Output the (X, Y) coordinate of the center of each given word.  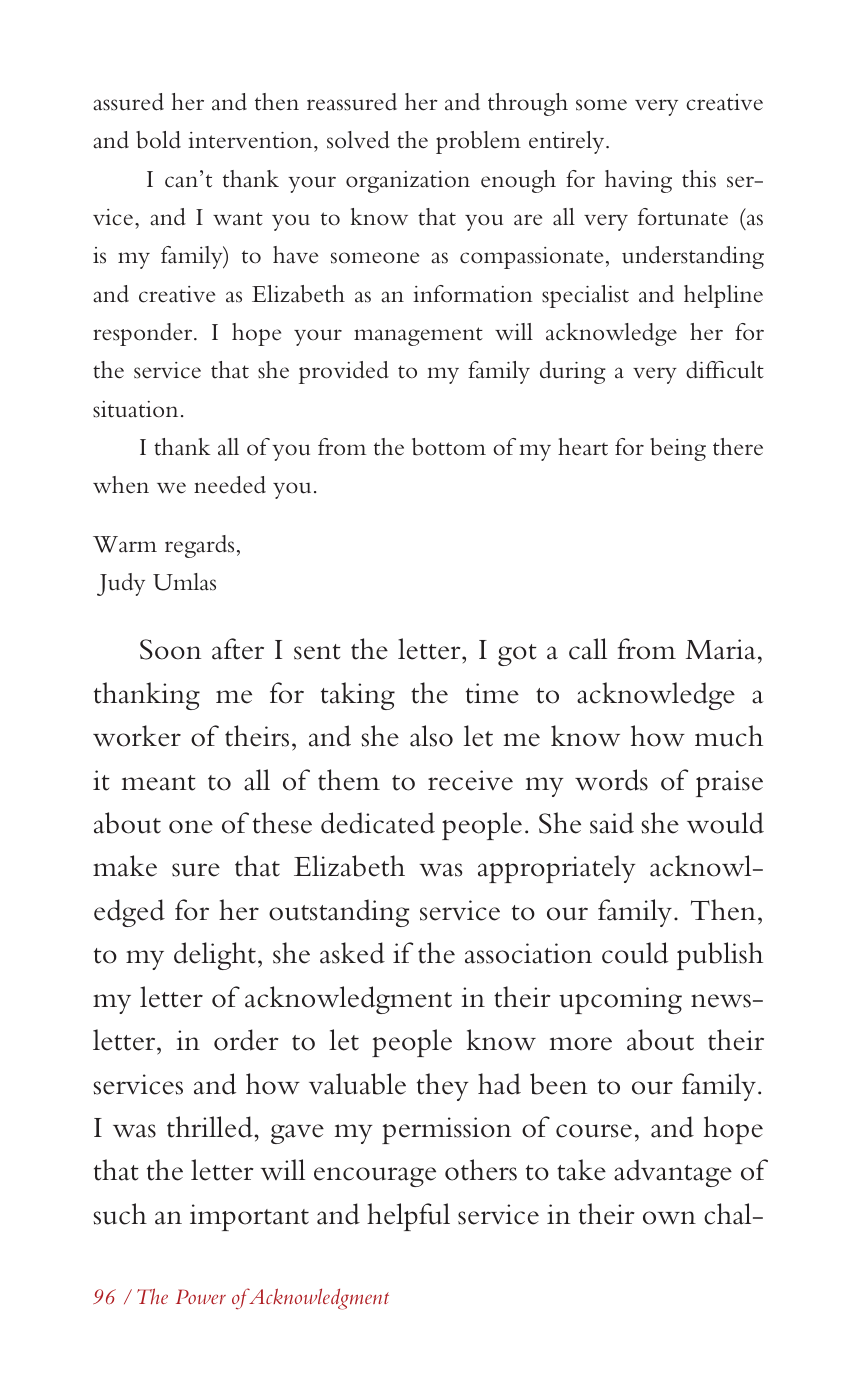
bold (158, 140)
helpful (408, 1217)
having (638, 181)
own (669, 1218)
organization (408, 182)
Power (201, 1296)
